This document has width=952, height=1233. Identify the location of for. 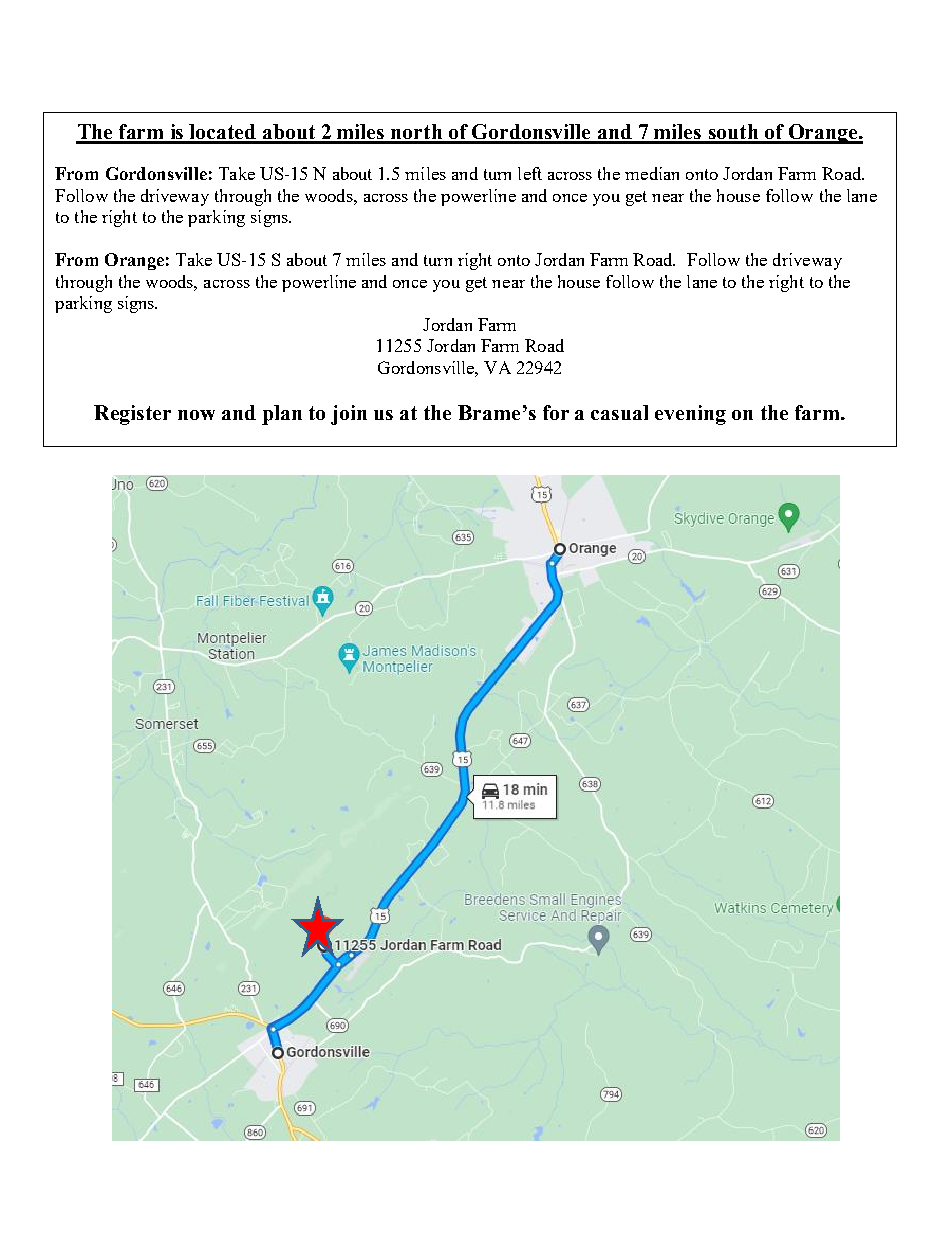
(556, 412).
